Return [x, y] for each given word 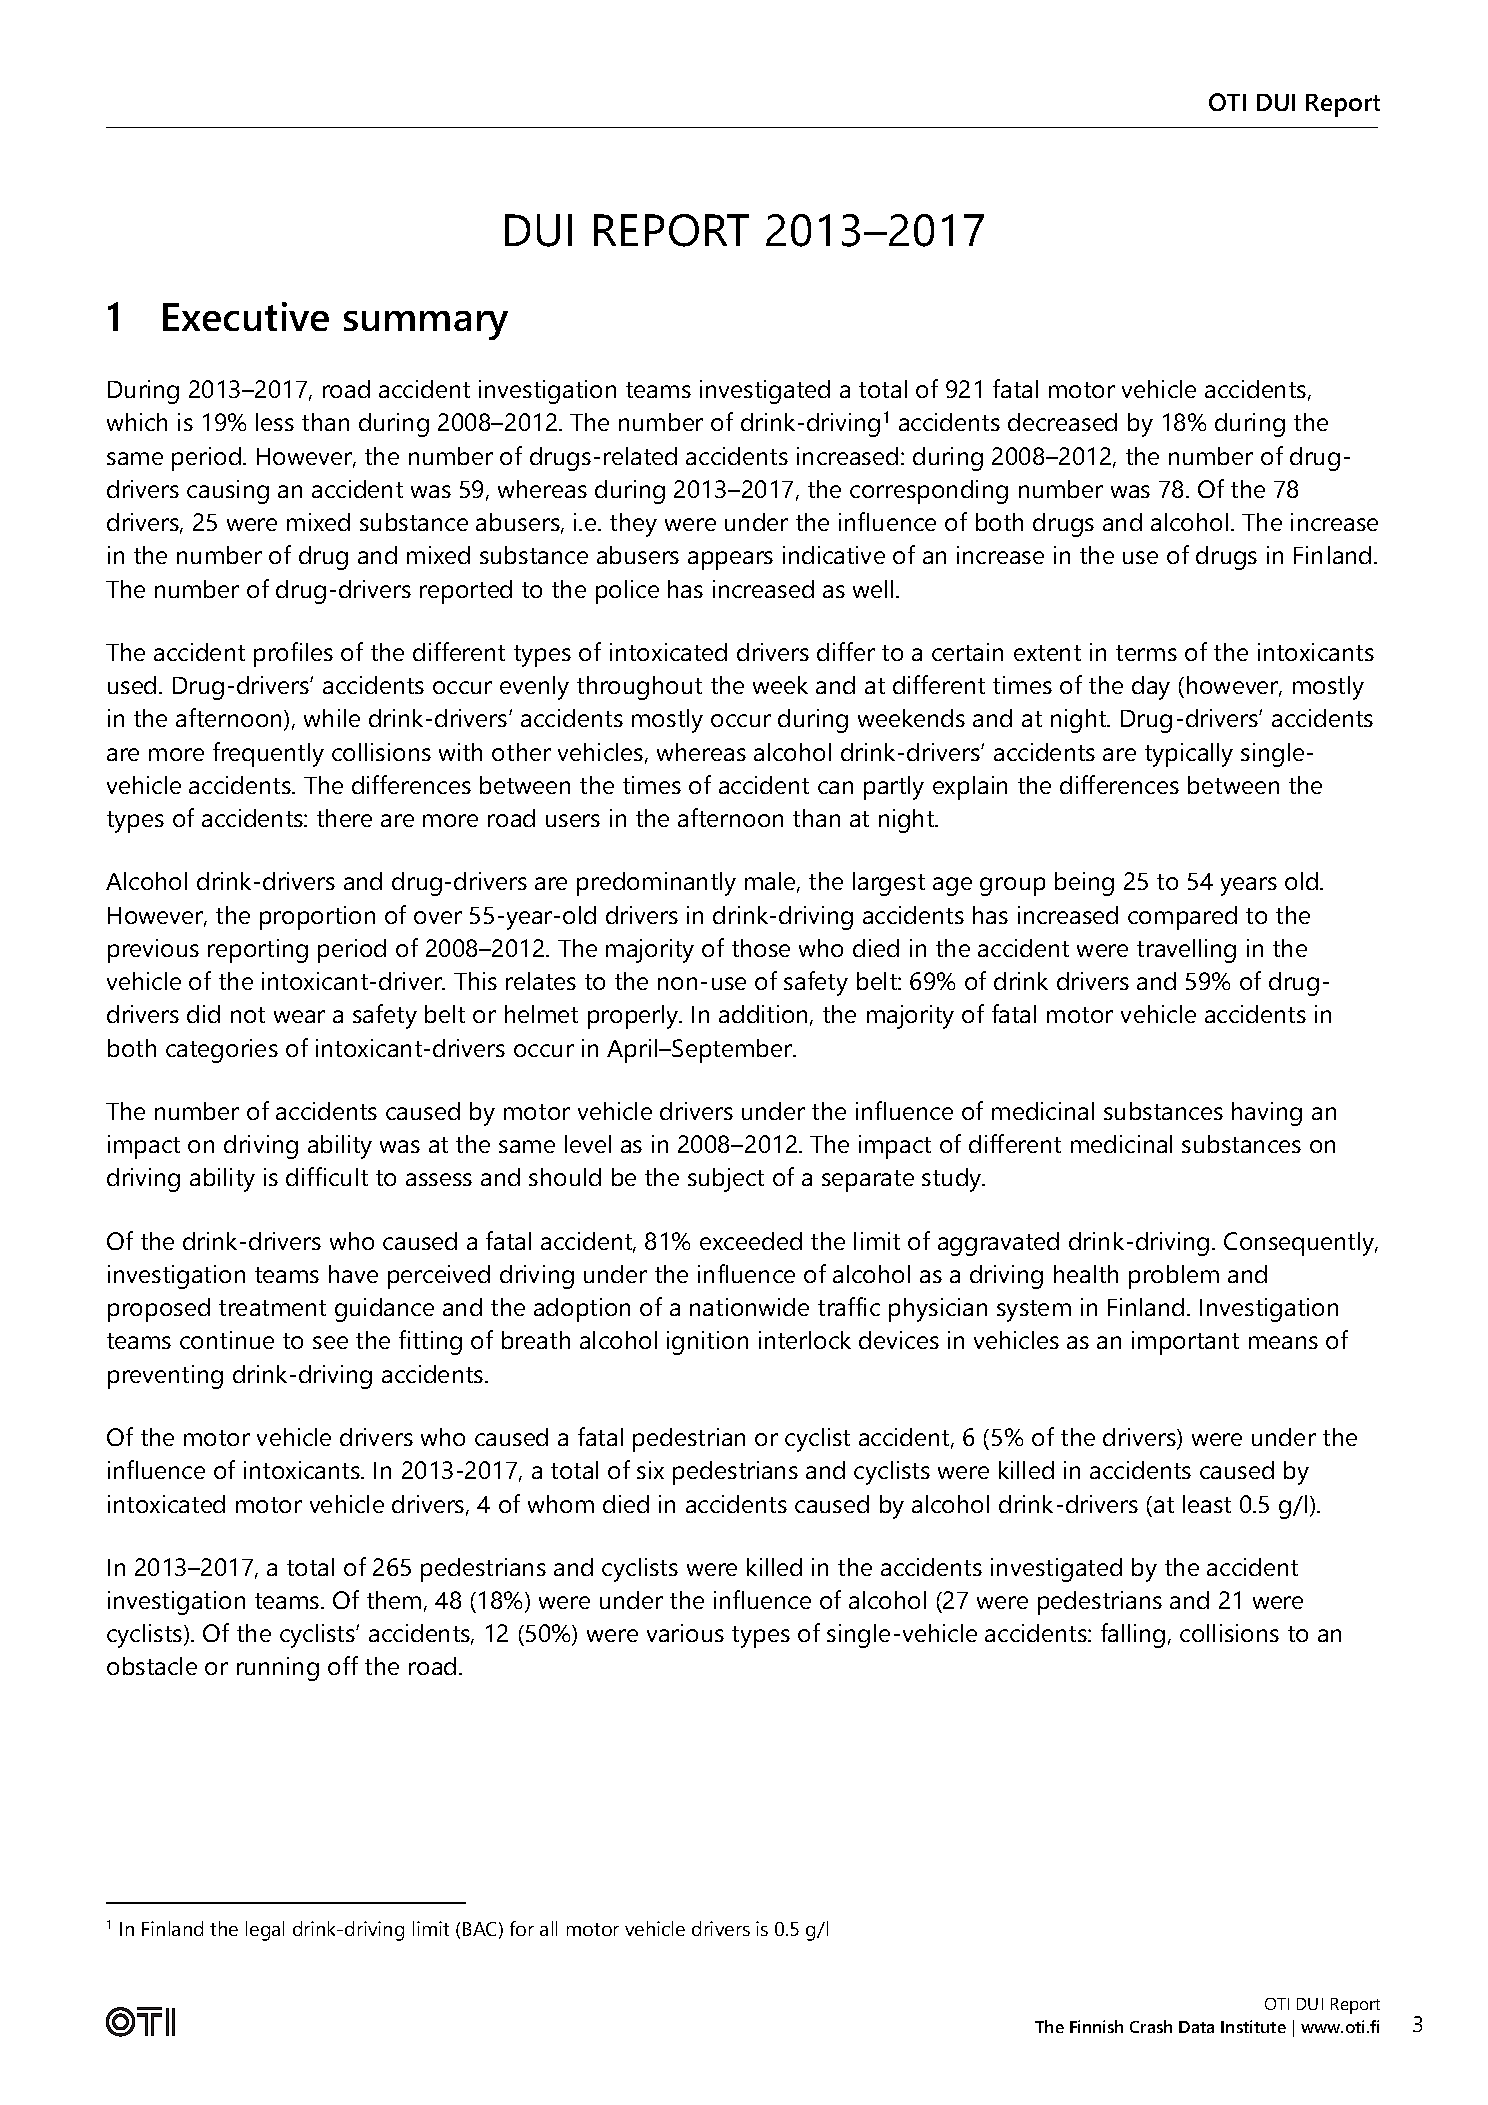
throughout [639, 688]
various [685, 1633]
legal [265, 1931]
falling [1133, 1635]
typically [1189, 755]
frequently [268, 754]
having [1267, 1114]
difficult [327, 1176]
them [394, 1600]
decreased [1062, 422]
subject [726, 1180]
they [633, 525]
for [522, 1928]
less [275, 422]
